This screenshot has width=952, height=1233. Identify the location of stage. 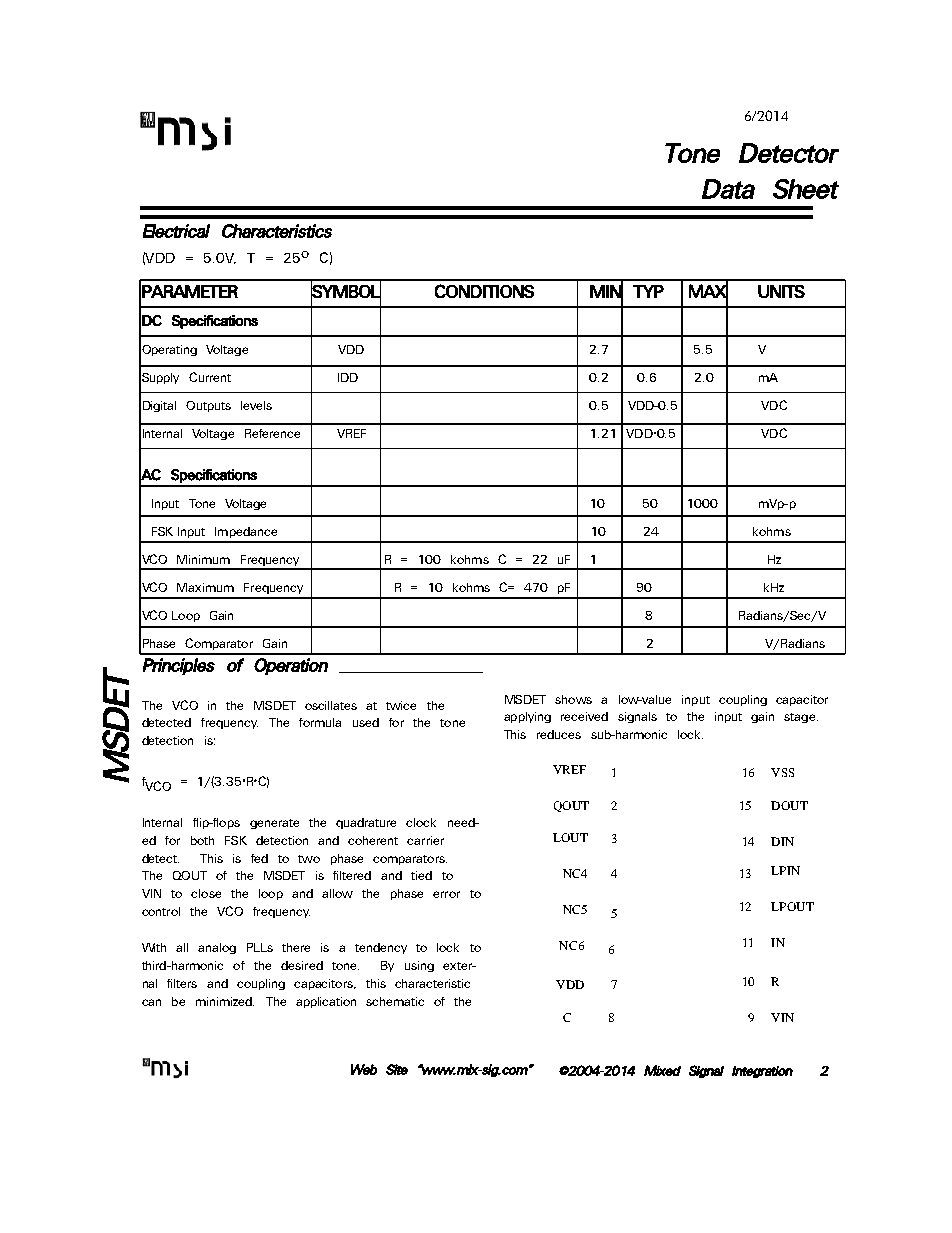
(801, 718).
